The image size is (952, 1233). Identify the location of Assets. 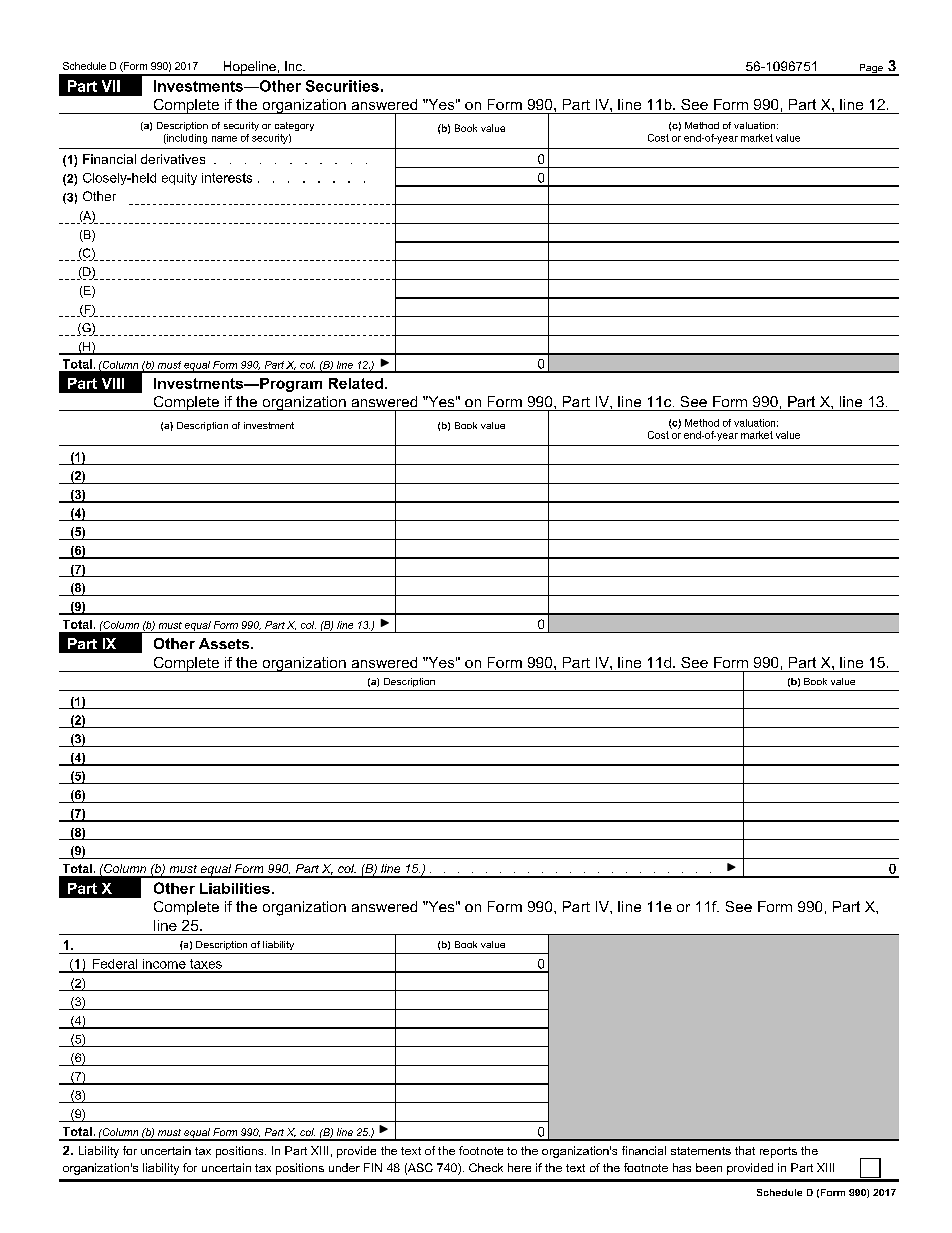
(225, 643).
